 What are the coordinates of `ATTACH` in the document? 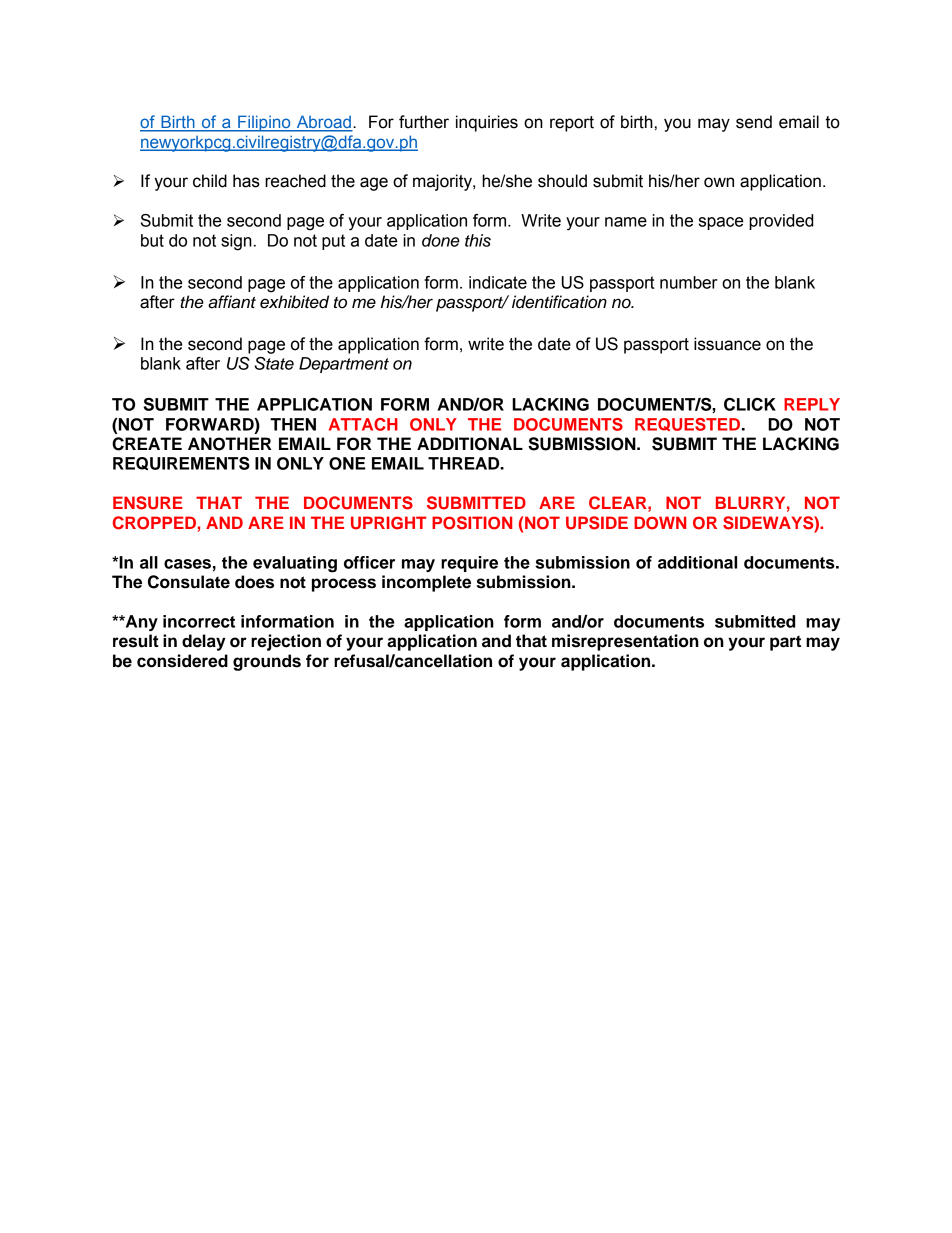 It's located at (363, 424).
